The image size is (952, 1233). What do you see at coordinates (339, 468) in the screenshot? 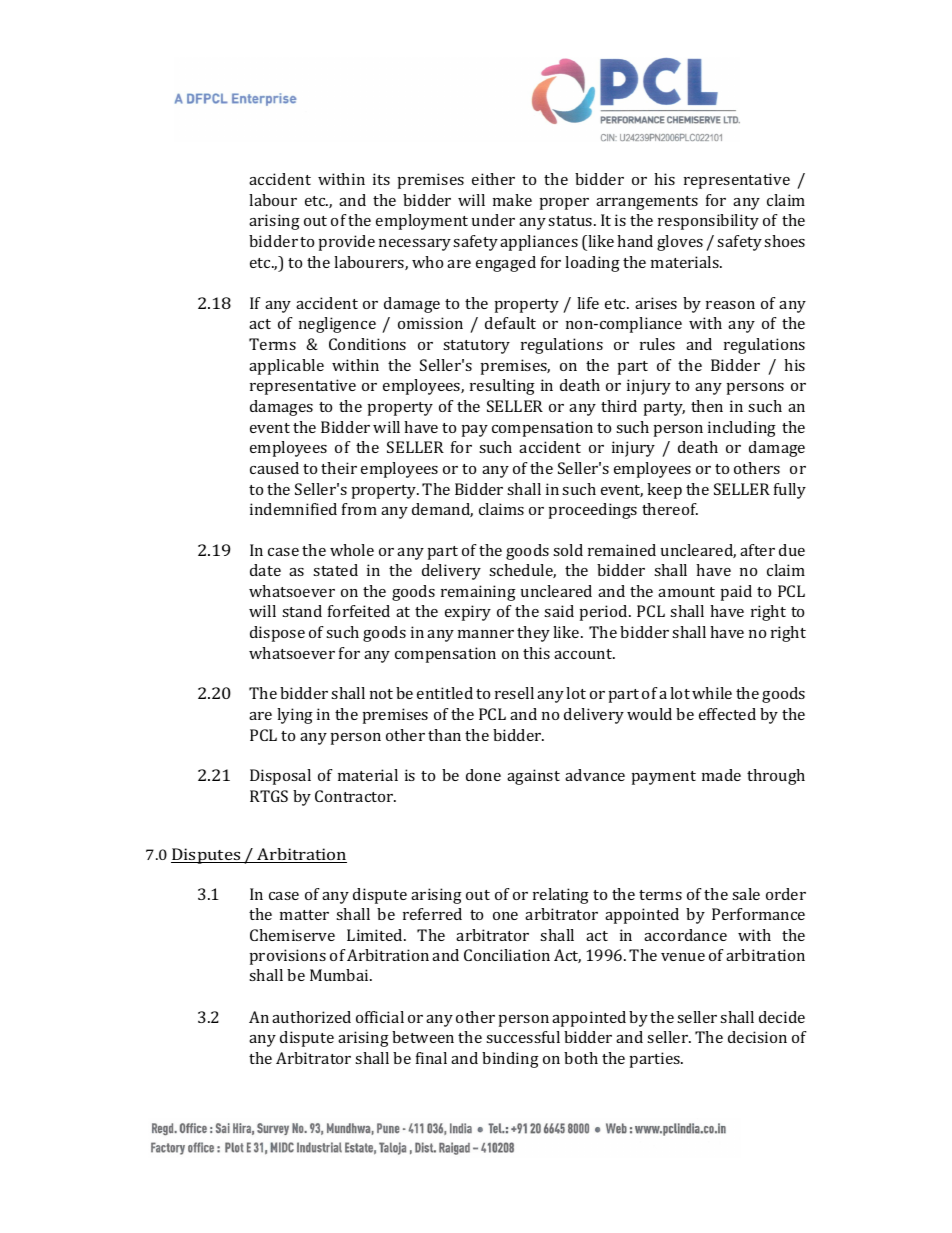
I see `their` at bounding box center [339, 468].
